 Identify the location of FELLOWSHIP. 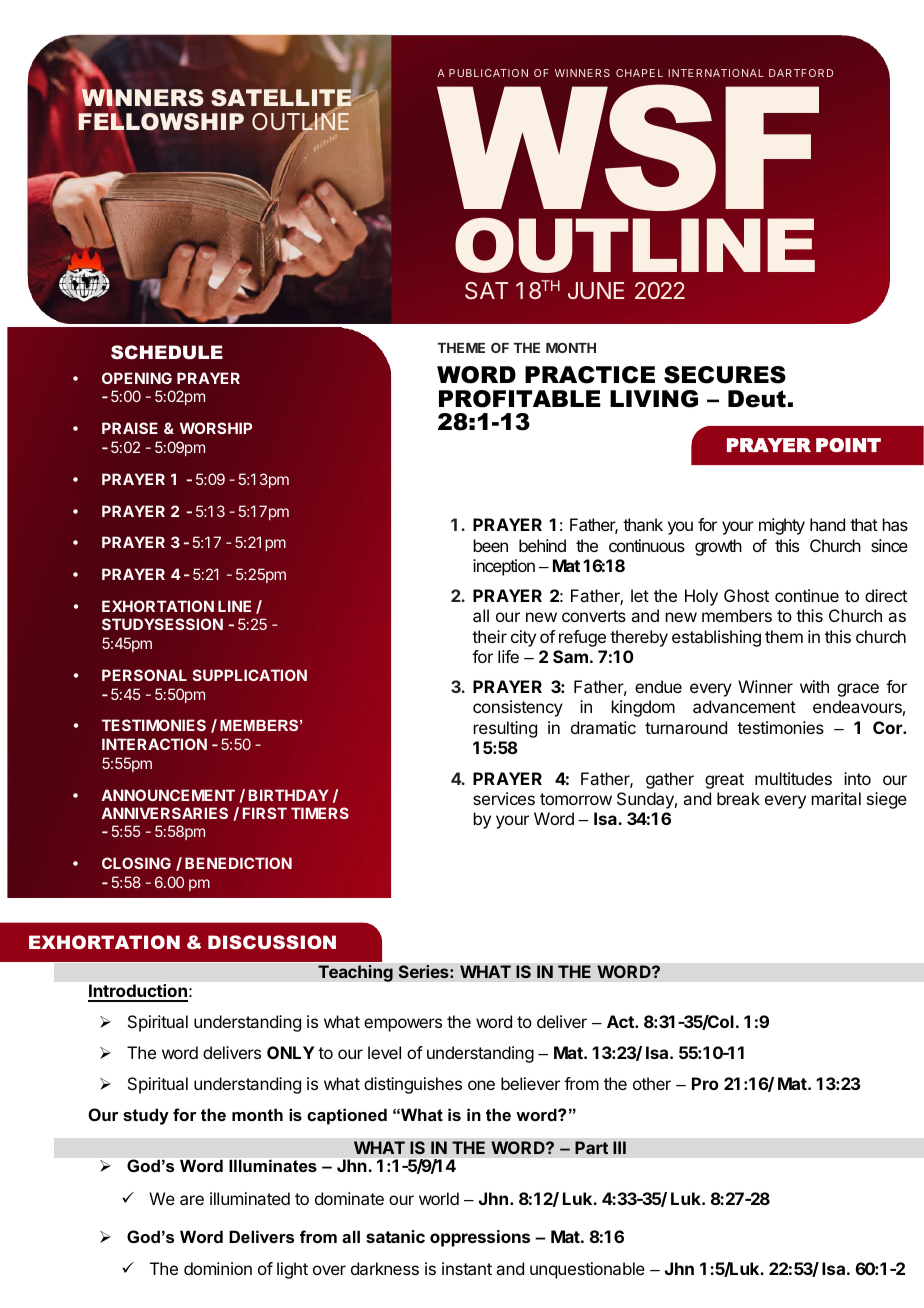
(161, 122).
